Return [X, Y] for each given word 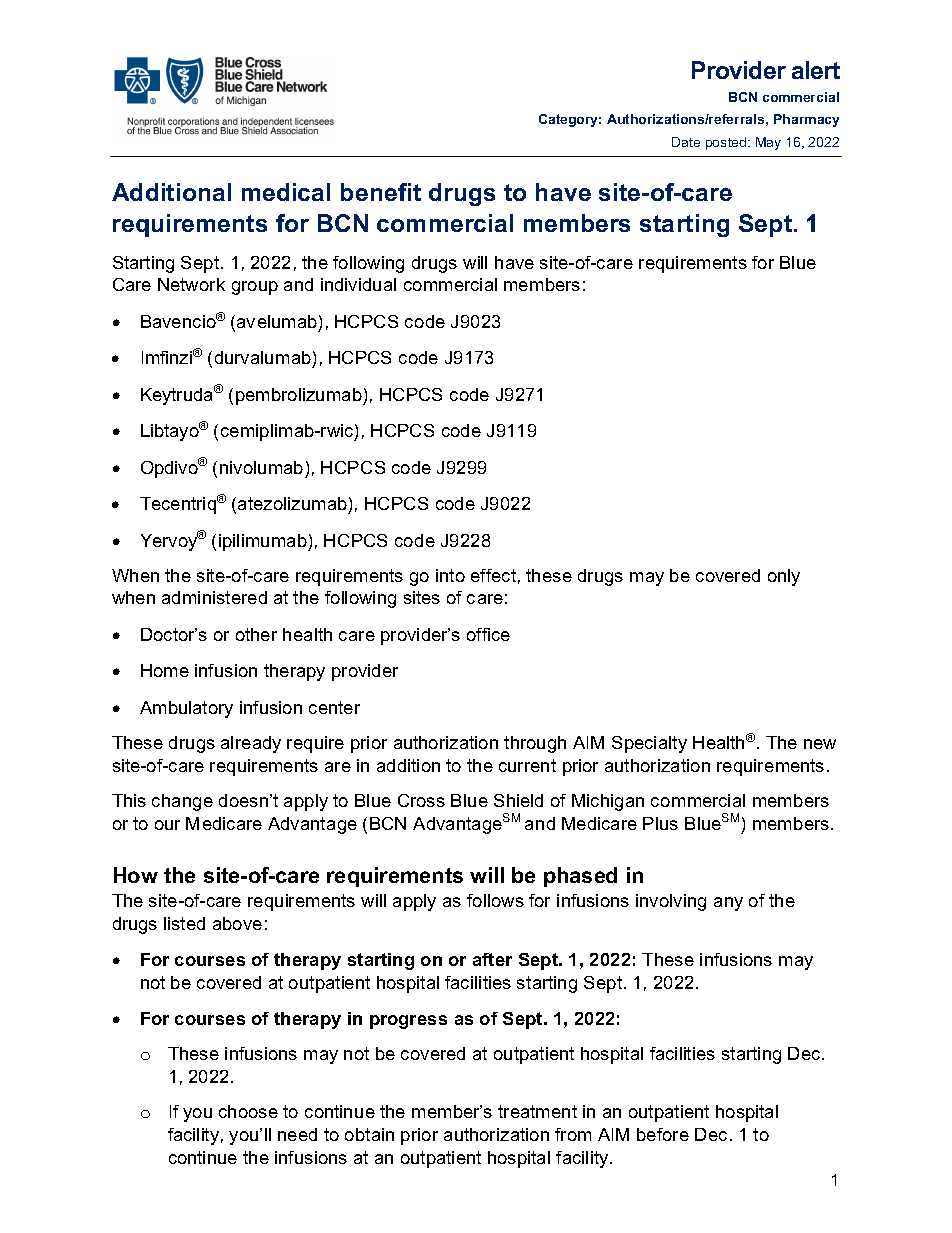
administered [214, 597]
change [182, 802]
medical [286, 192]
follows [495, 900]
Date [686, 142]
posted [727, 143]
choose [248, 1111]
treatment [537, 1111]
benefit [381, 192]
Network [191, 284]
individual [358, 284]
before [663, 1134]
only [784, 577]
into [450, 575]
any [728, 904]
